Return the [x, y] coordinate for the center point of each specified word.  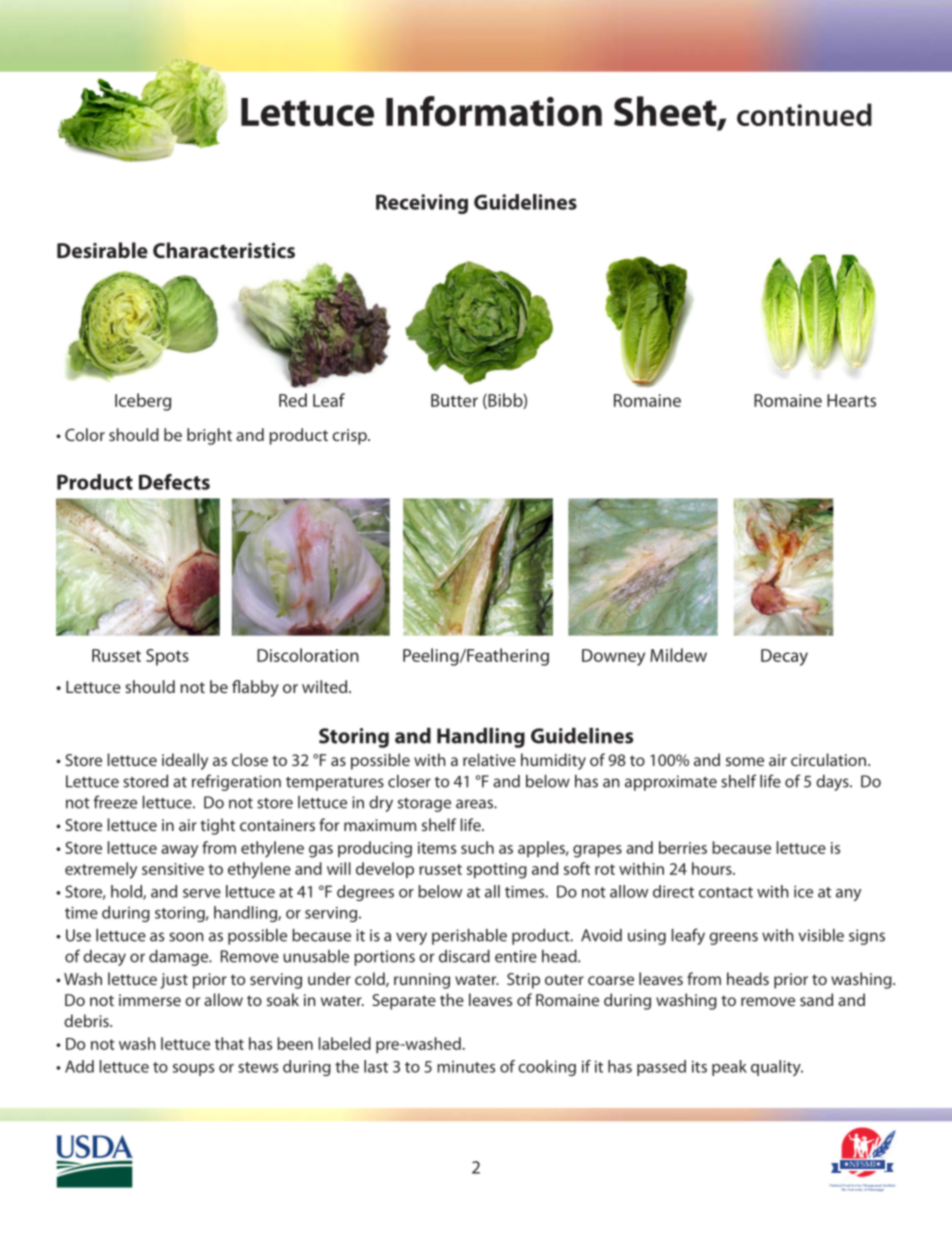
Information [494, 111]
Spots [167, 657]
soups [193, 1070]
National [836, 1186]
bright [209, 436]
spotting [497, 871]
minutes [466, 1067]
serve [202, 893]
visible [821, 935]
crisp [350, 437]
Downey [613, 657]
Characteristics [224, 250]
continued [804, 114]
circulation [828, 759]
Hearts [851, 400]
